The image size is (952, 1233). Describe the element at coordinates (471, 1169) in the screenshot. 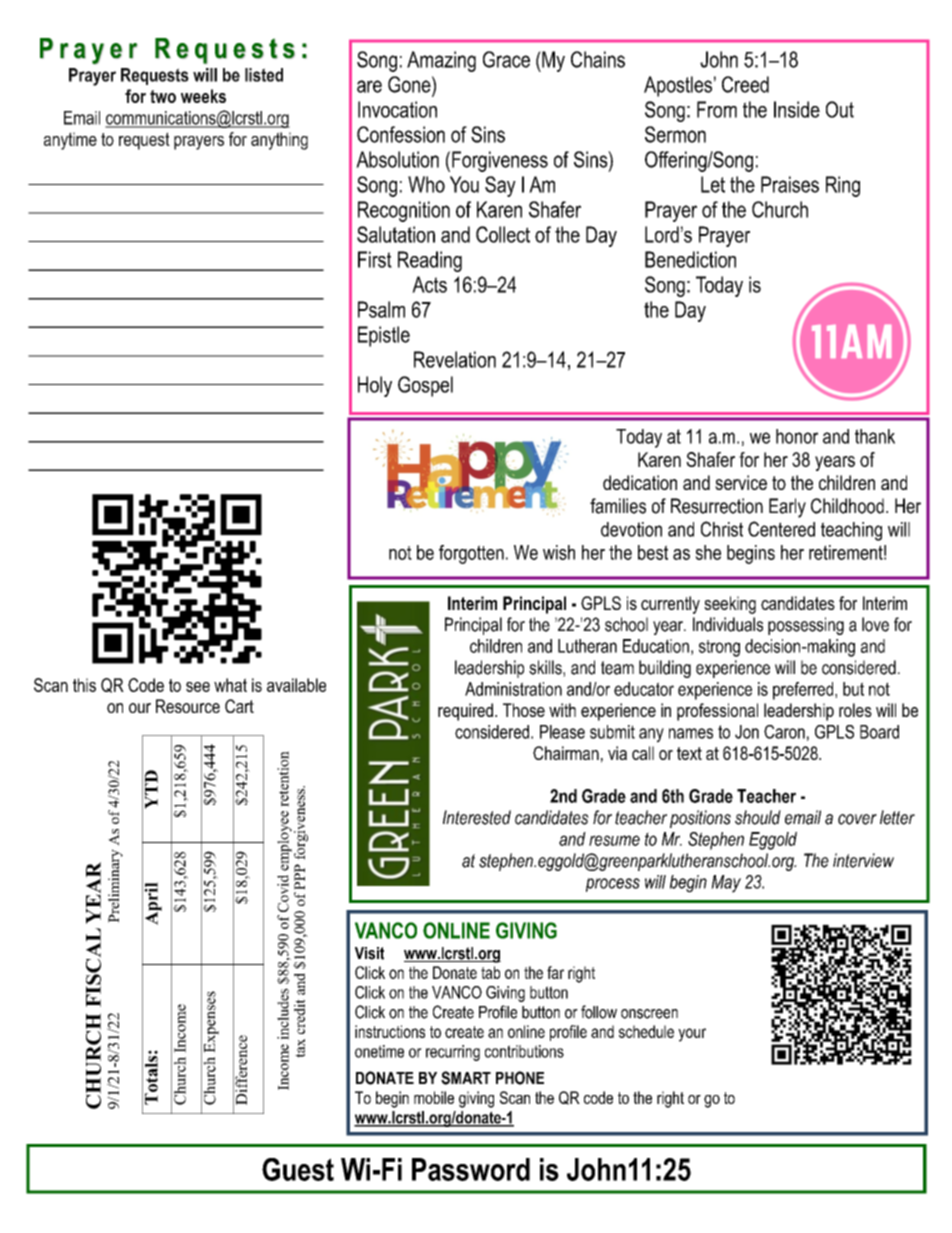

I see `Password` at that location.
